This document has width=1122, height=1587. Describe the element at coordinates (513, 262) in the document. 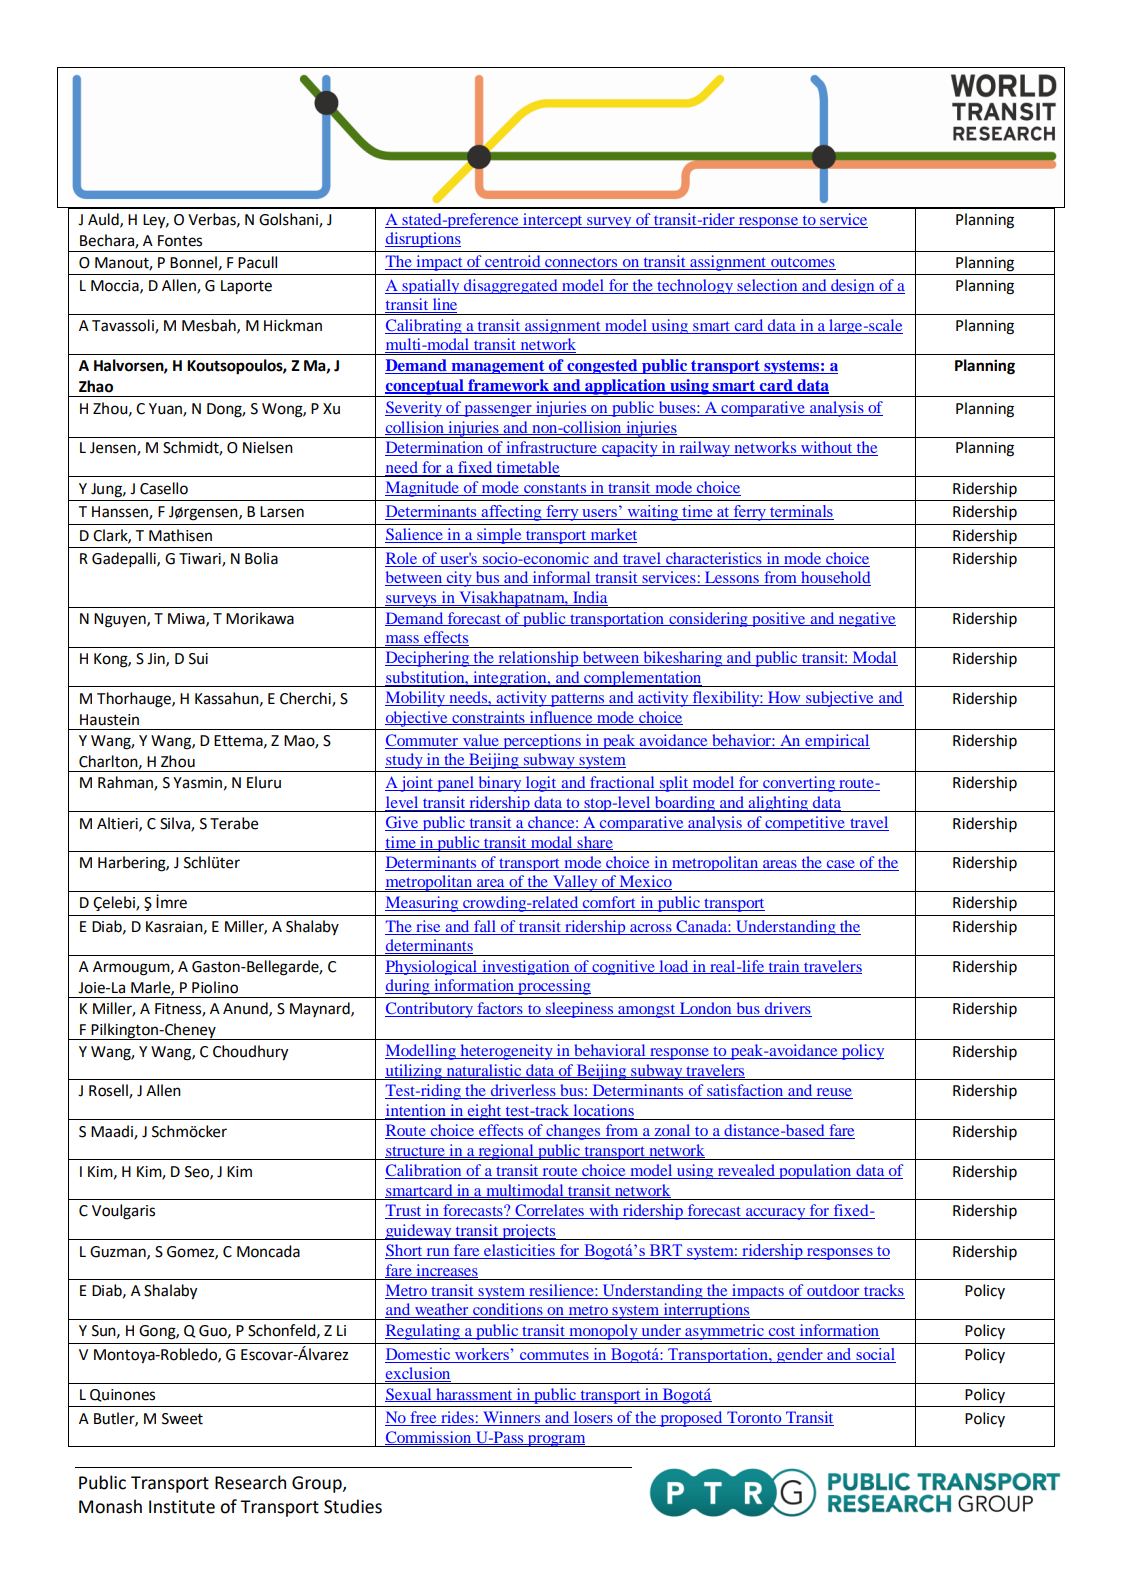

I see `centroid` at that location.
